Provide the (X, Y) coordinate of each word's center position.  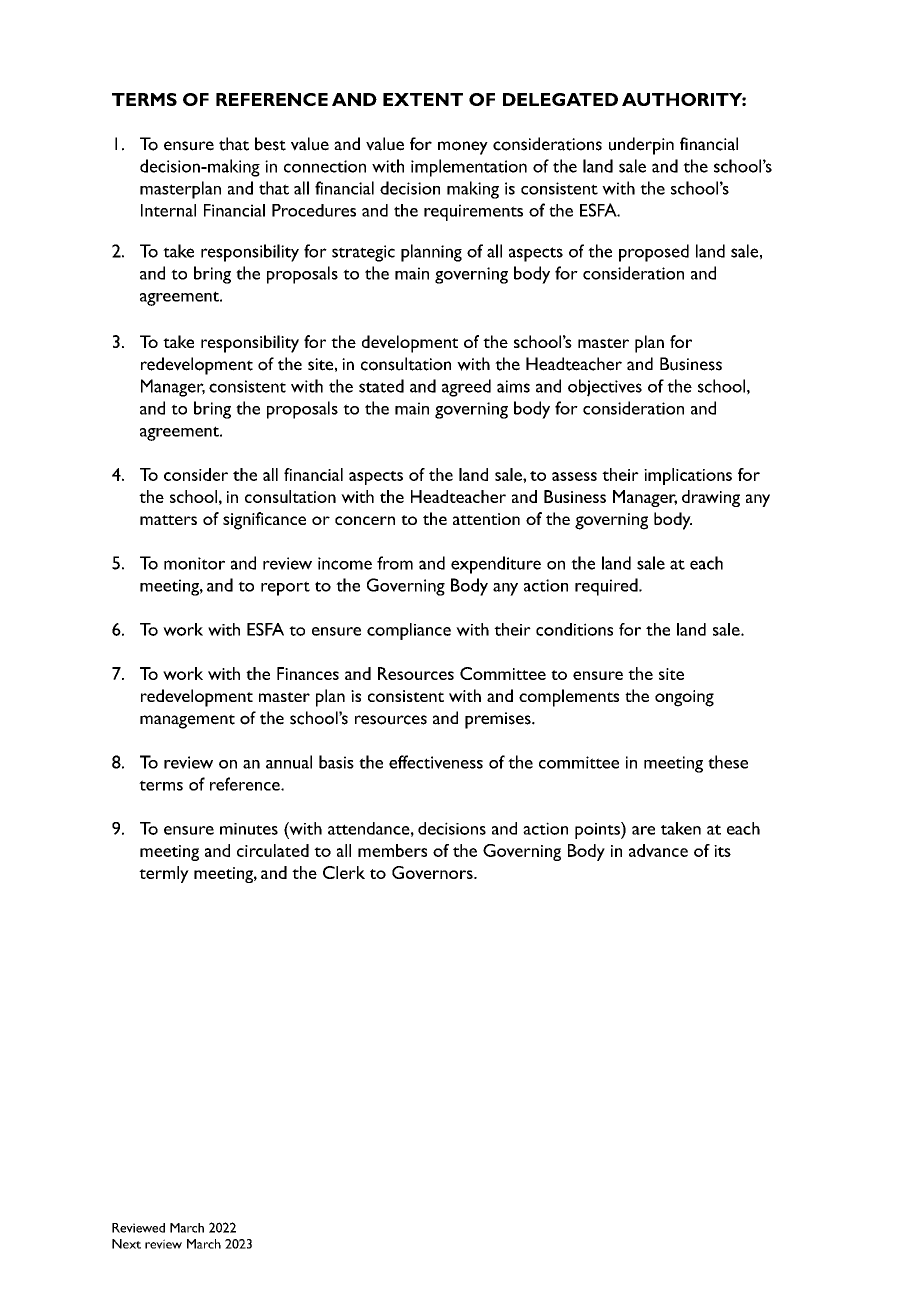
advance (658, 850)
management (187, 721)
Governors (433, 872)
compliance (409, 631)
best (270, 144)
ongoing (684, 698)
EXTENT (423, 99)
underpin (641, 146)
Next (126, 1244)
